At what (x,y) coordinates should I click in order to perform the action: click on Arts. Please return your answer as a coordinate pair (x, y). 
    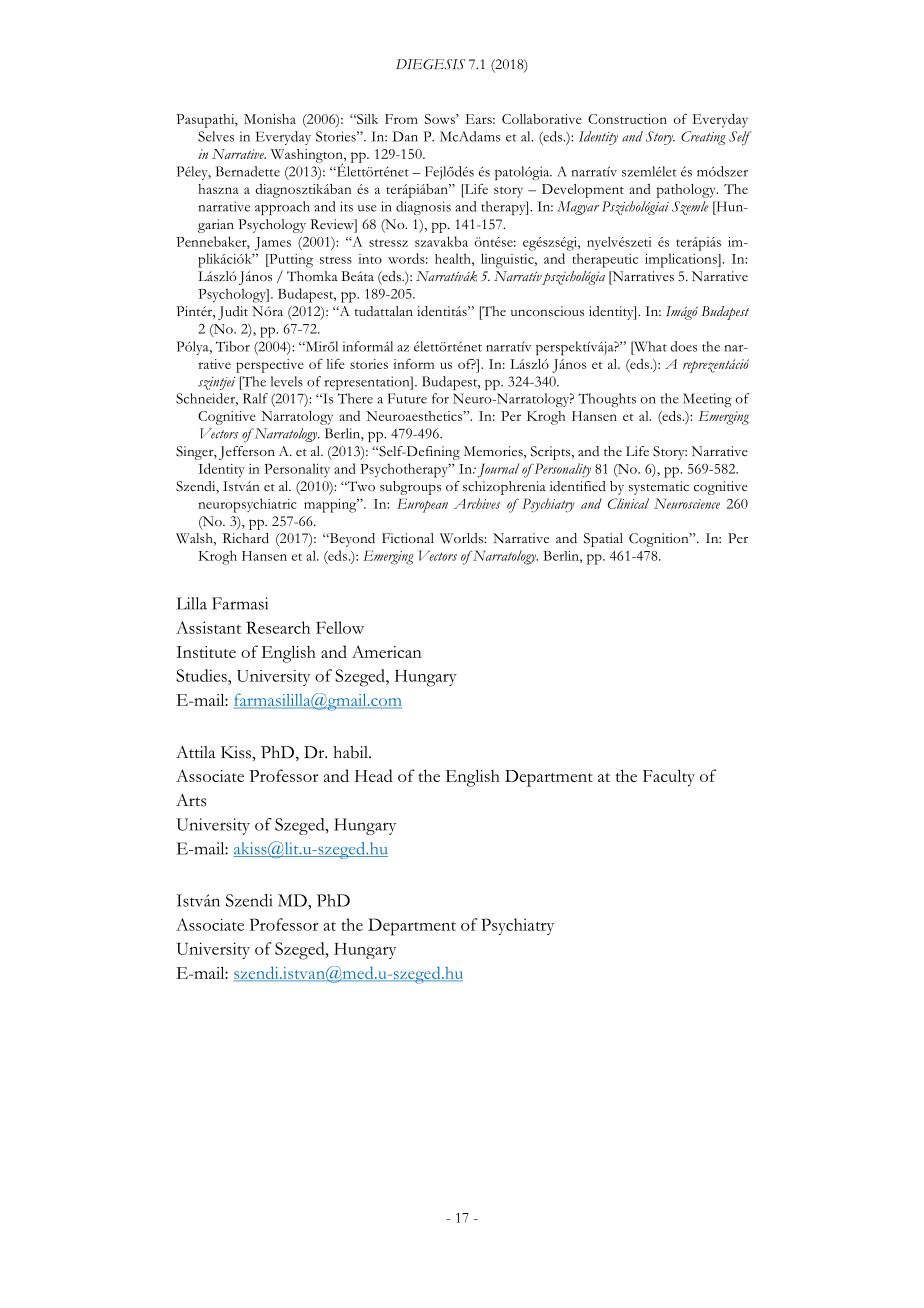
    Looking at the image, I should click on (191, 800).
